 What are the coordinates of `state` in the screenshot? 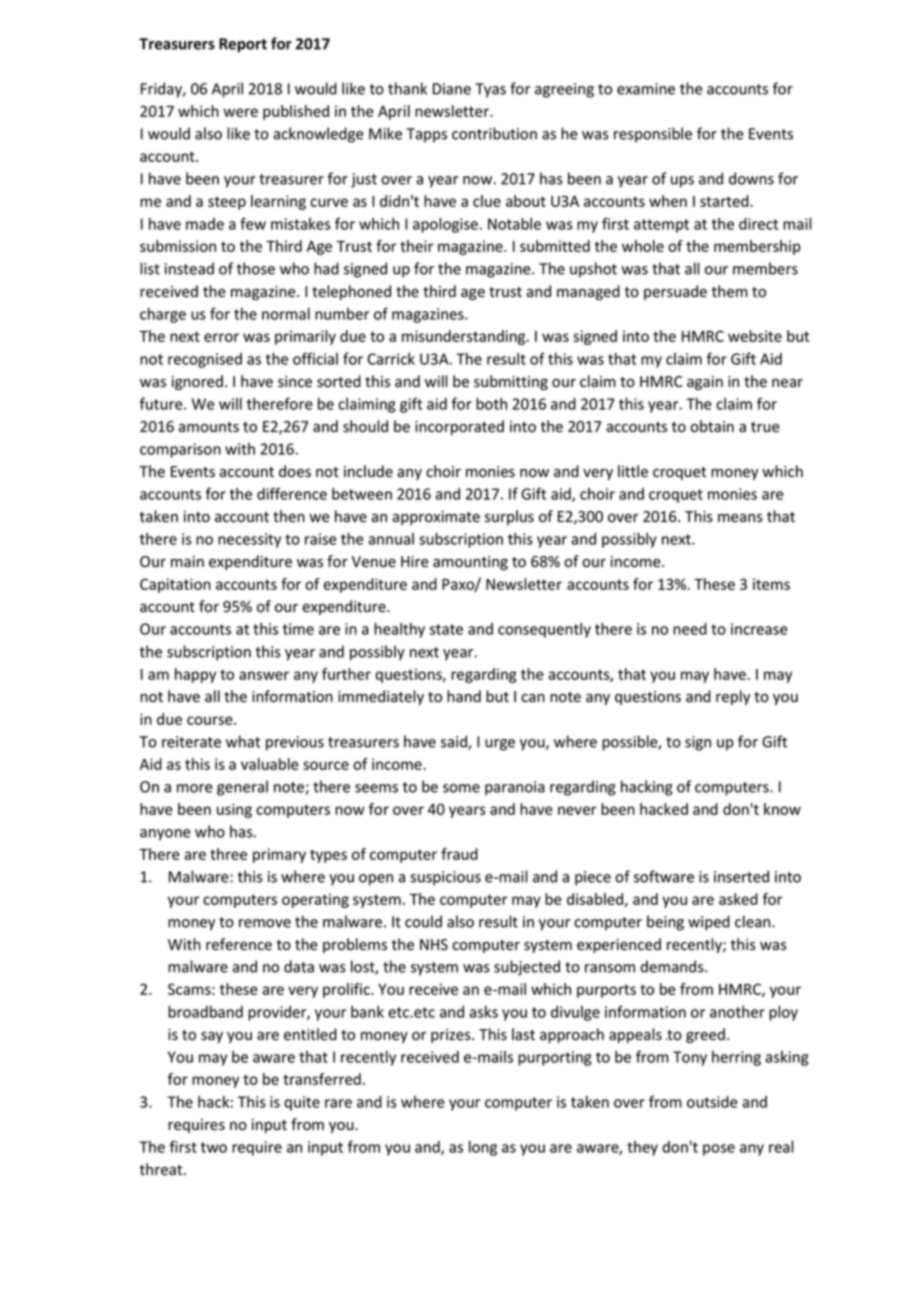 It's located at (446, 629).
